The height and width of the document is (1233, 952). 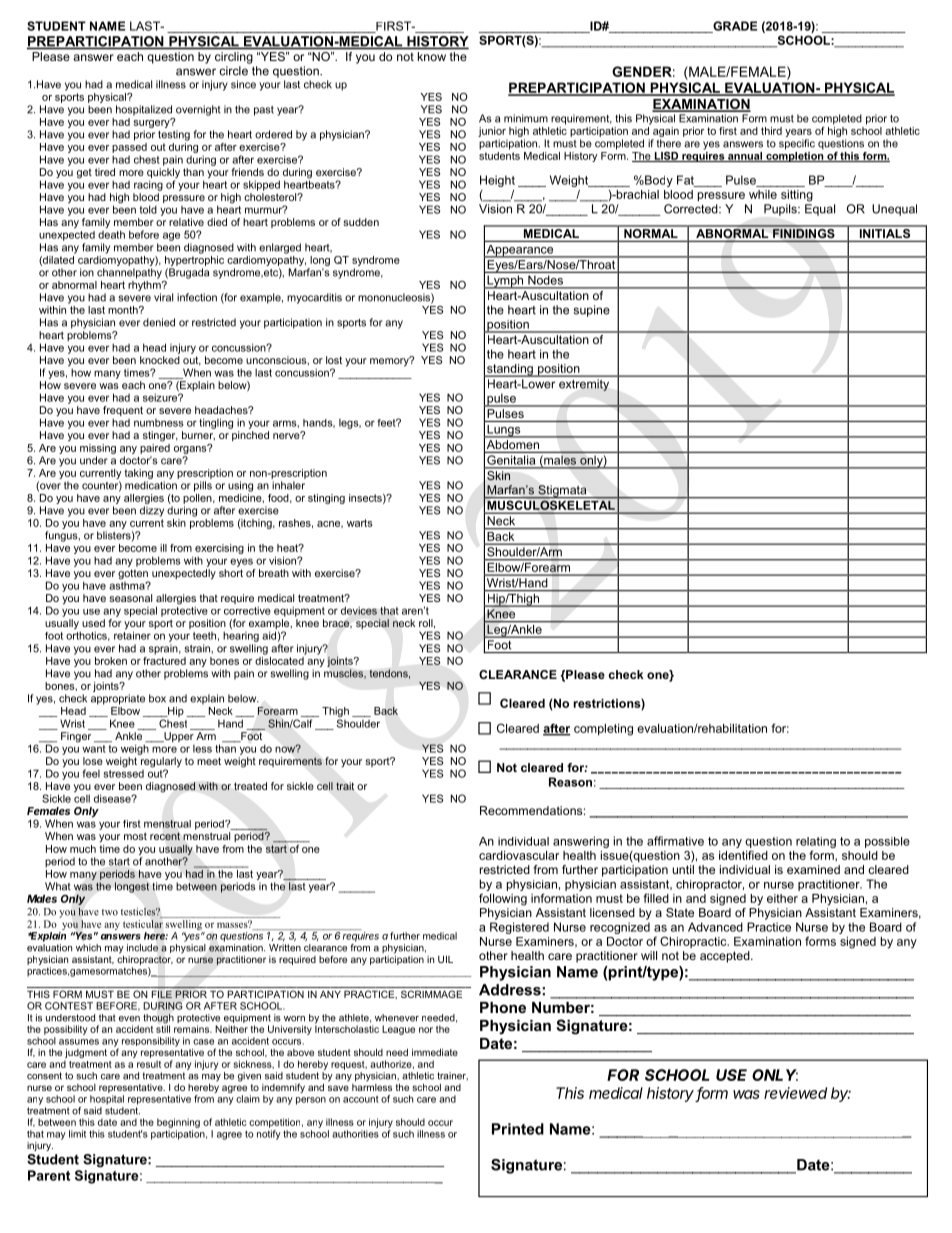 What do you see at coordinates (435, 1052) in the document?
I see `immediate` at bounding box center [435, 1052].
